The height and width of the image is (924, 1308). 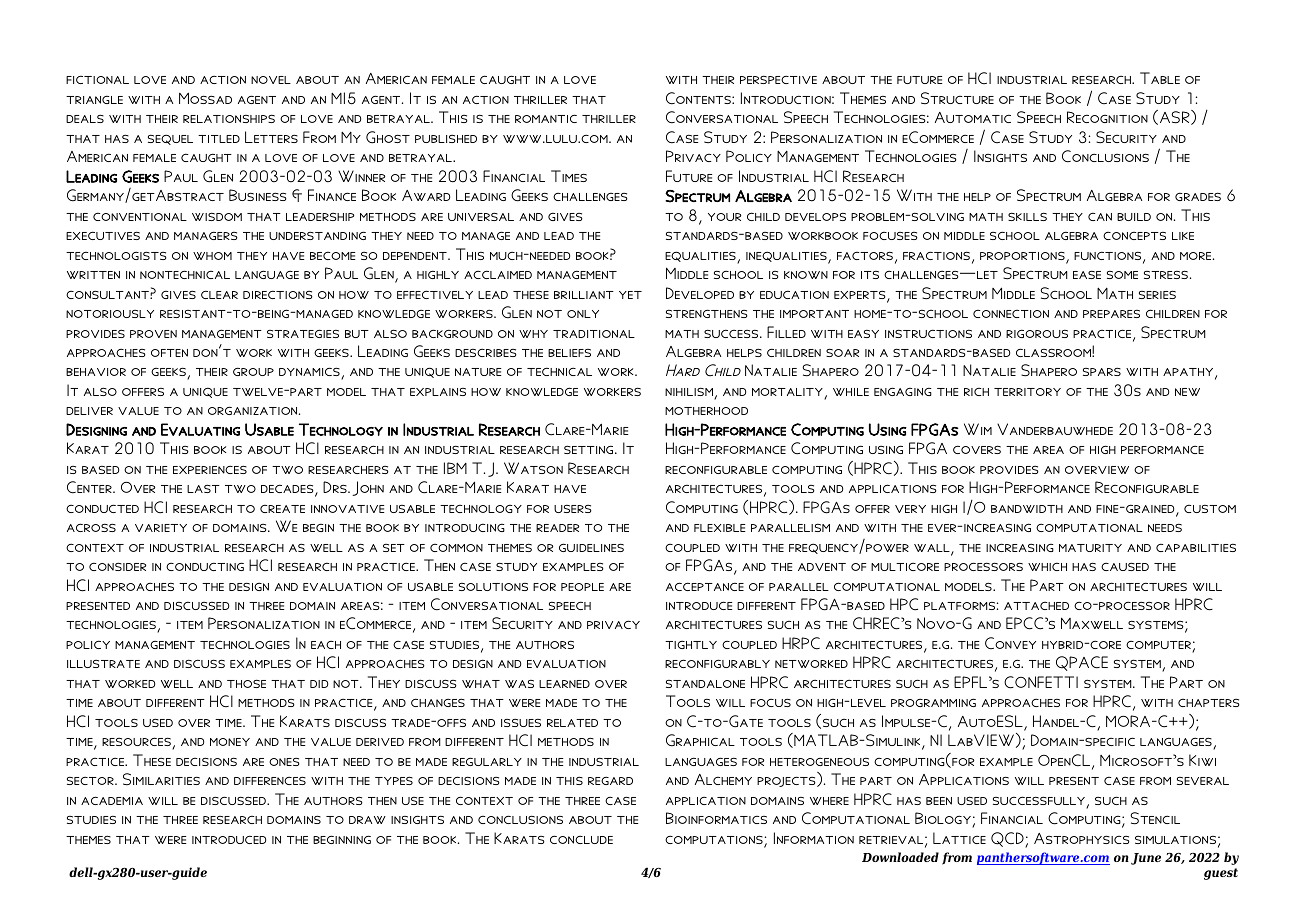 What do you see at coordinates (1027, 509) in the image?
I see `bandwidth` at bounding box center [1027, 509].
